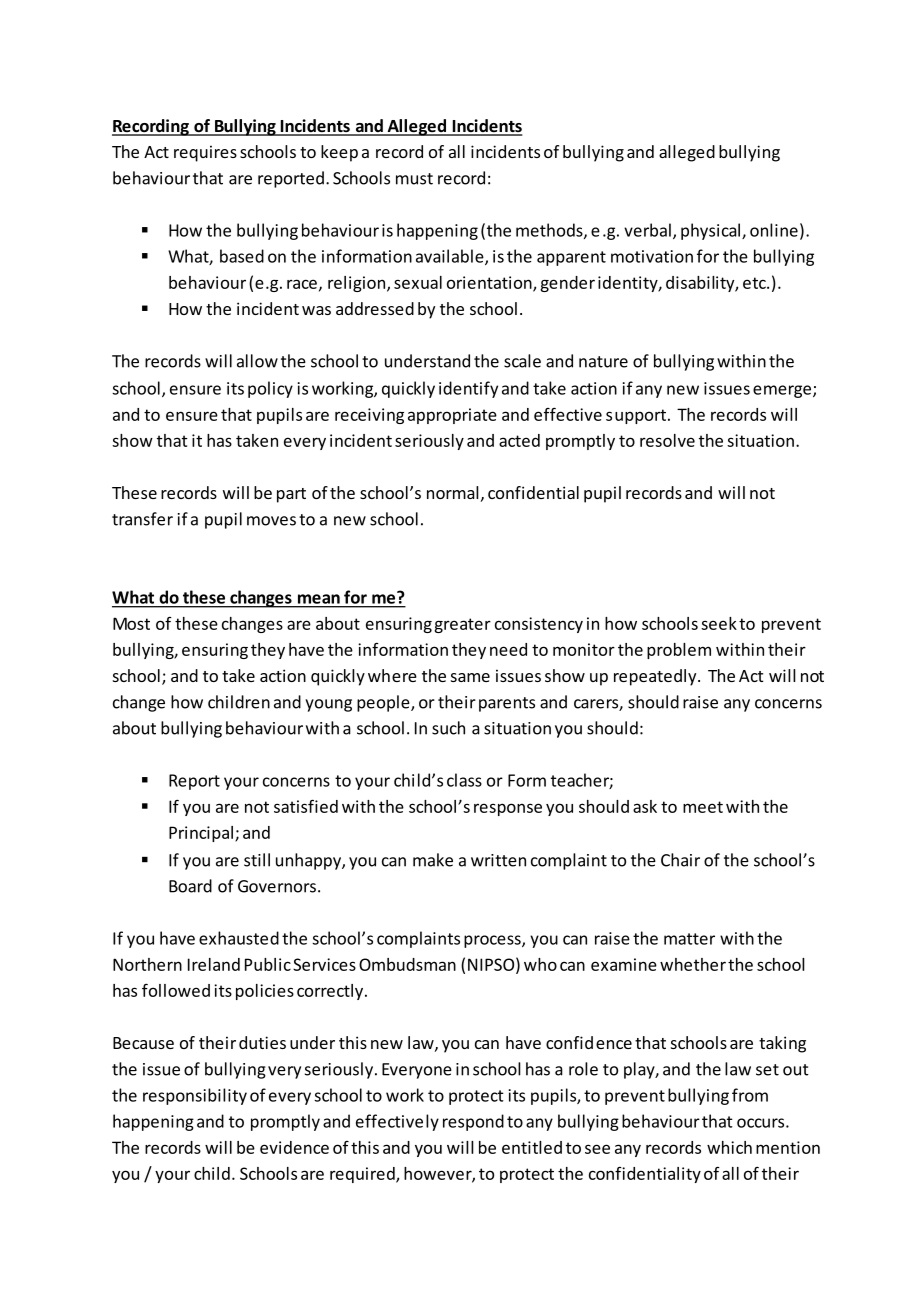 This image has height=1308, width=924. I want to click on which, so click(729, 1147).
